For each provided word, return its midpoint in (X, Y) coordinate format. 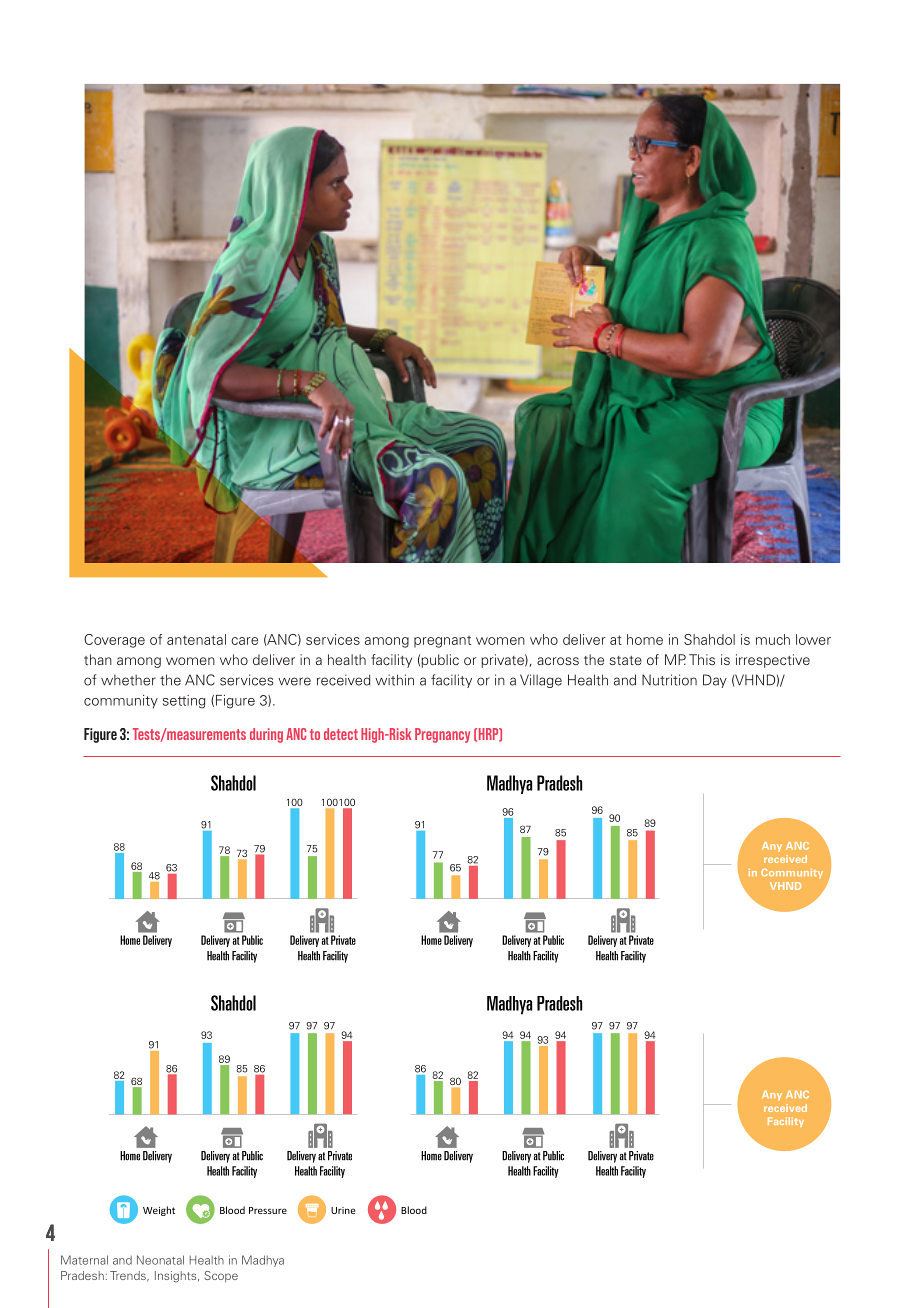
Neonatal (160, 1260)
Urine (343, 1210)
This (702, 659)
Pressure (268, 1210)
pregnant (442, 641)
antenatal (196, 639)
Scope (221, 1276)
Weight (159, 1211)
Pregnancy (442, 735)
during (266, 735)
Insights (177, 1277)
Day (715, 681)
